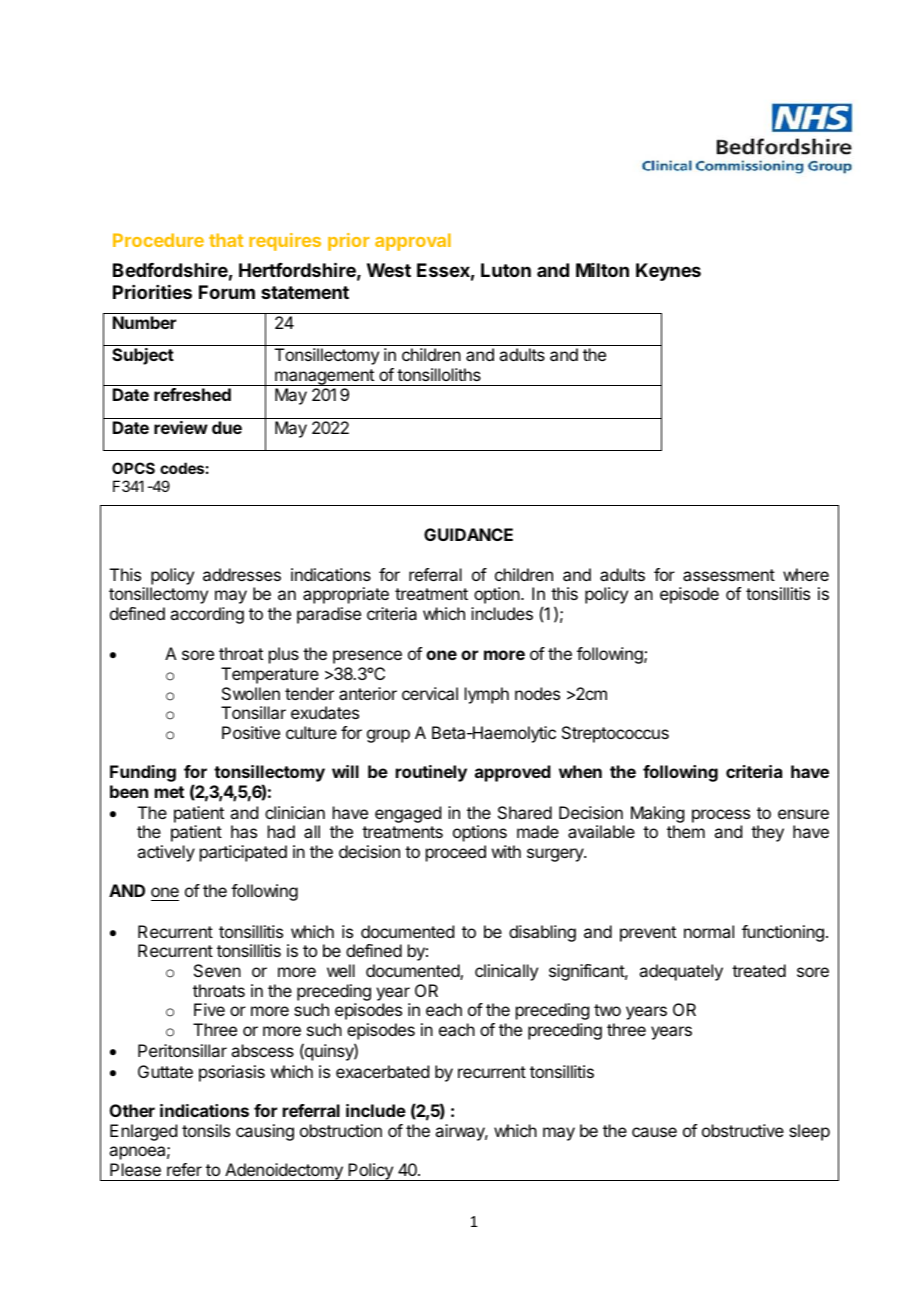 Image resolution: width=924 pixels, height=1308 pixels. What do you see at coordinates (668, 272) in the document?
I see `Keynes` at bounding box center [668, 272].
